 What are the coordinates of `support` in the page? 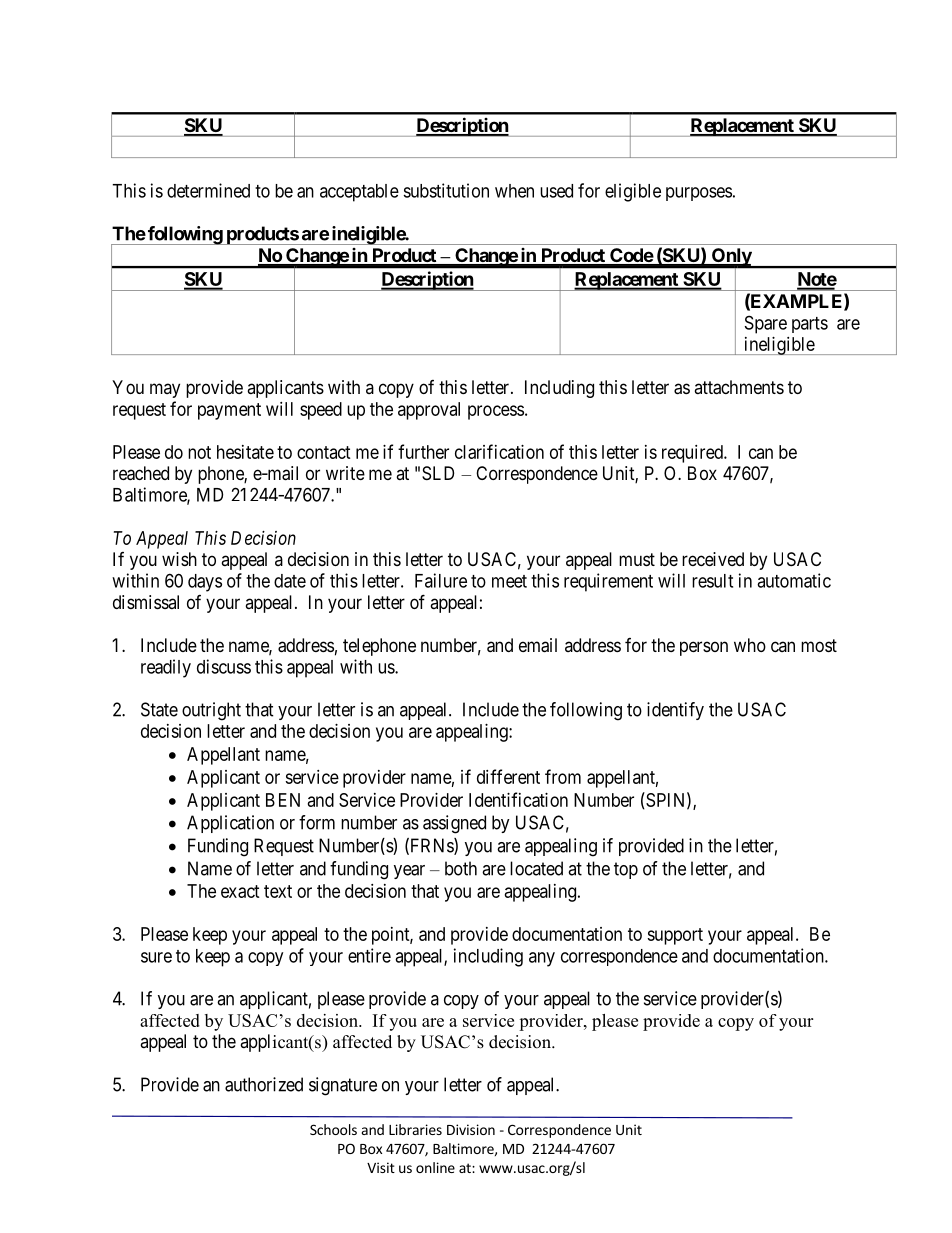 It's located at (675, 936).
